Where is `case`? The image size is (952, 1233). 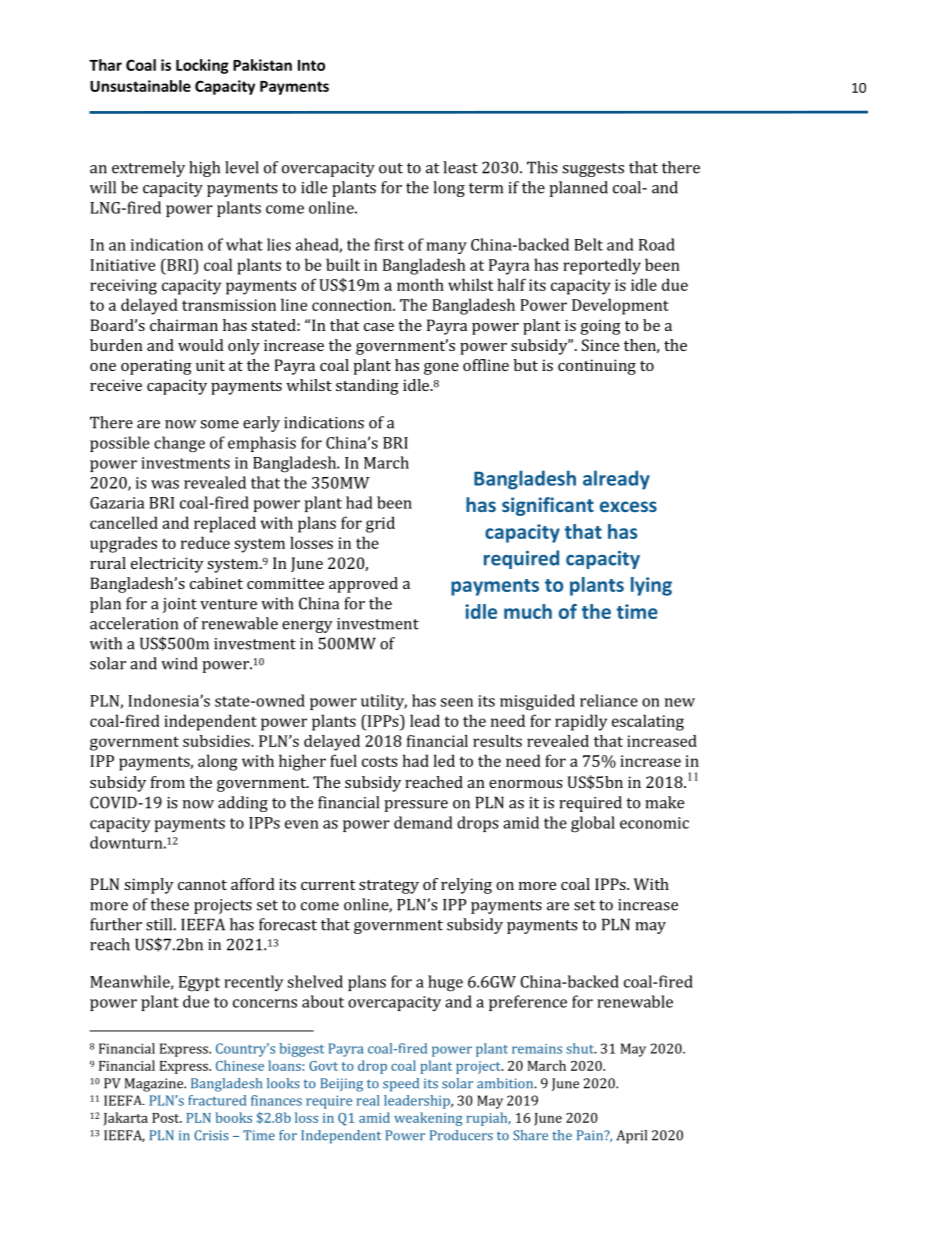
case is located at coordinates (379, 327).
